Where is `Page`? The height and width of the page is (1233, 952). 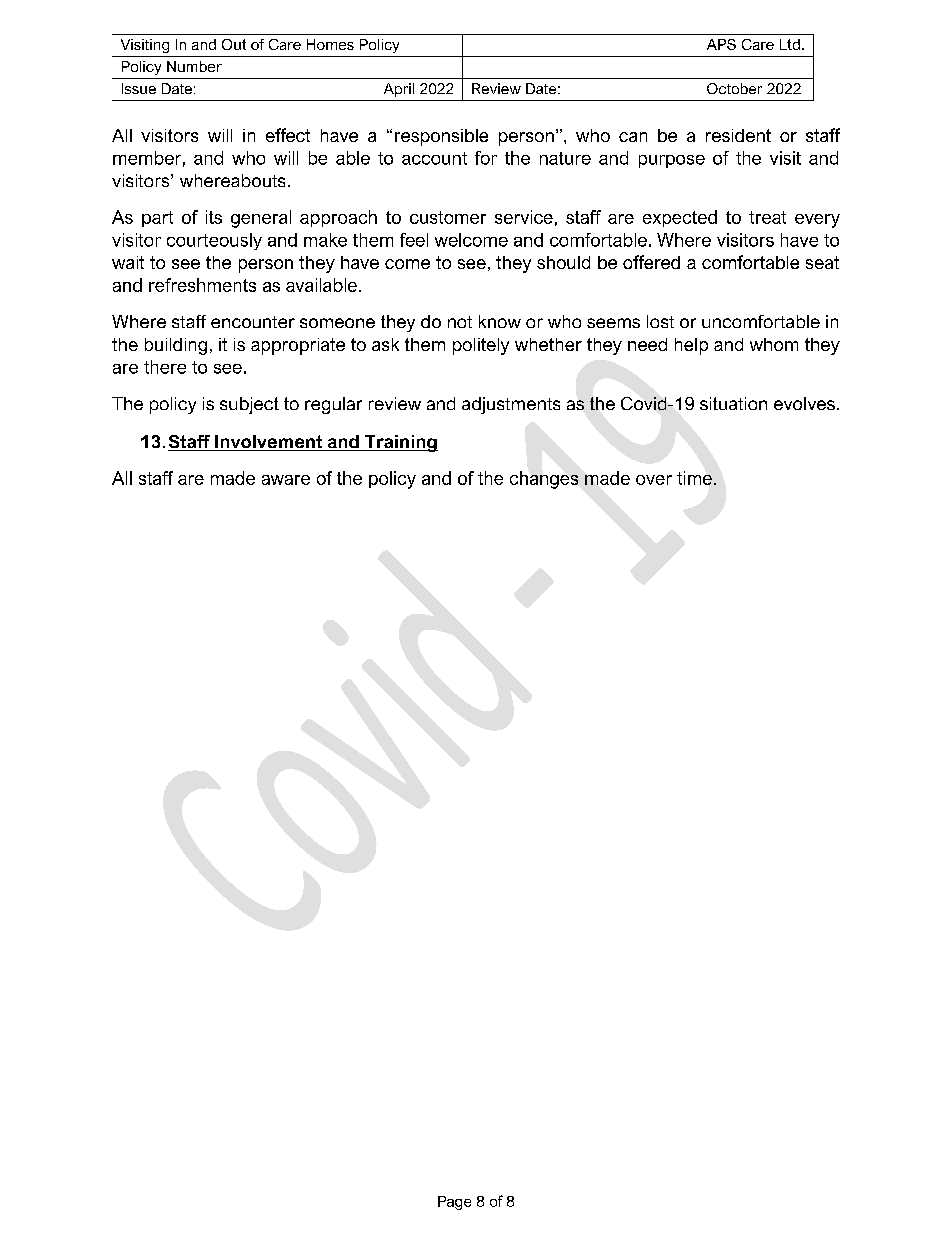
Page is located at coordinates (454, 1203).
